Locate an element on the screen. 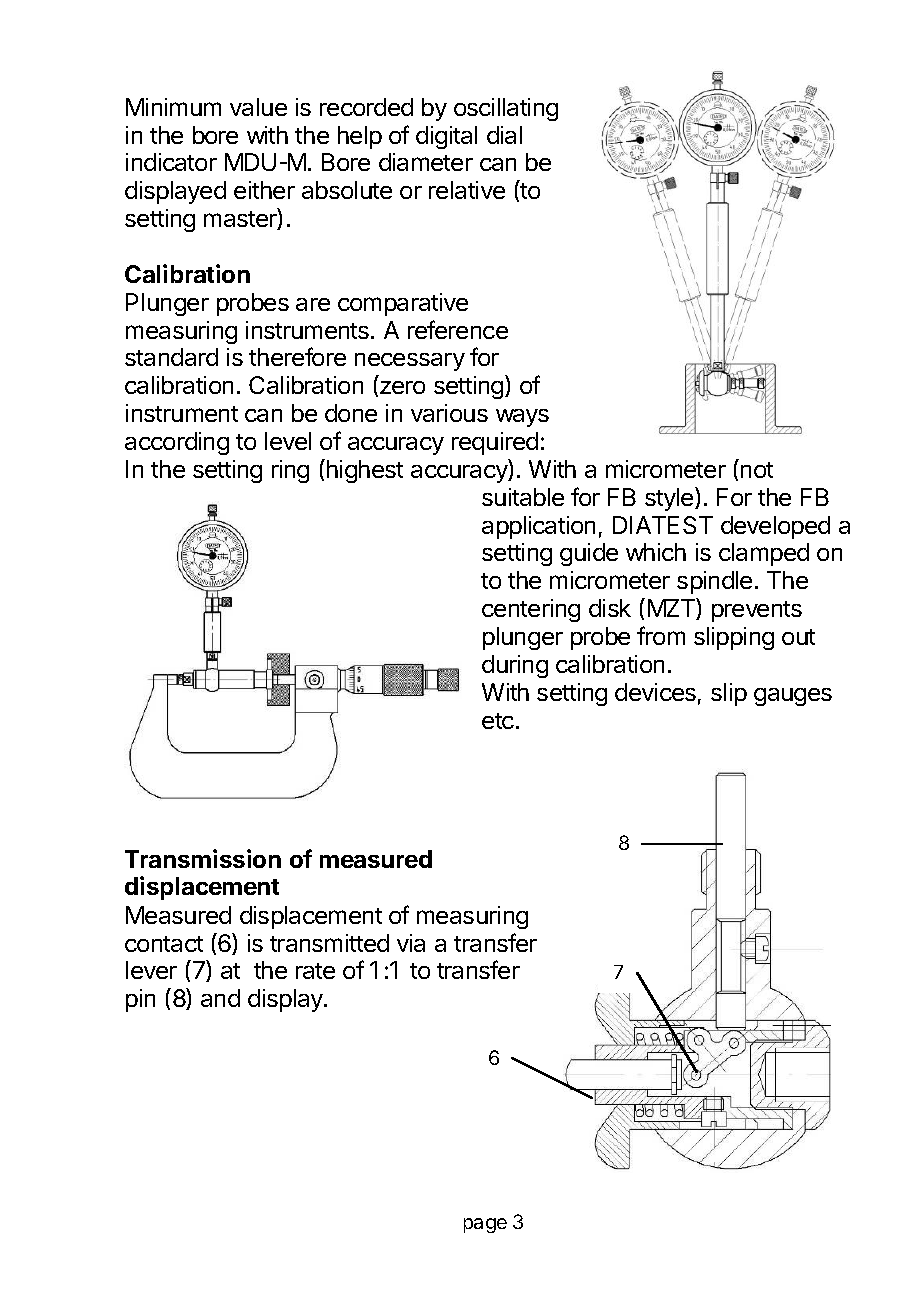 The height and width of the screenshot is (1311, 924). gauges is located at coordinates (793, 697).
